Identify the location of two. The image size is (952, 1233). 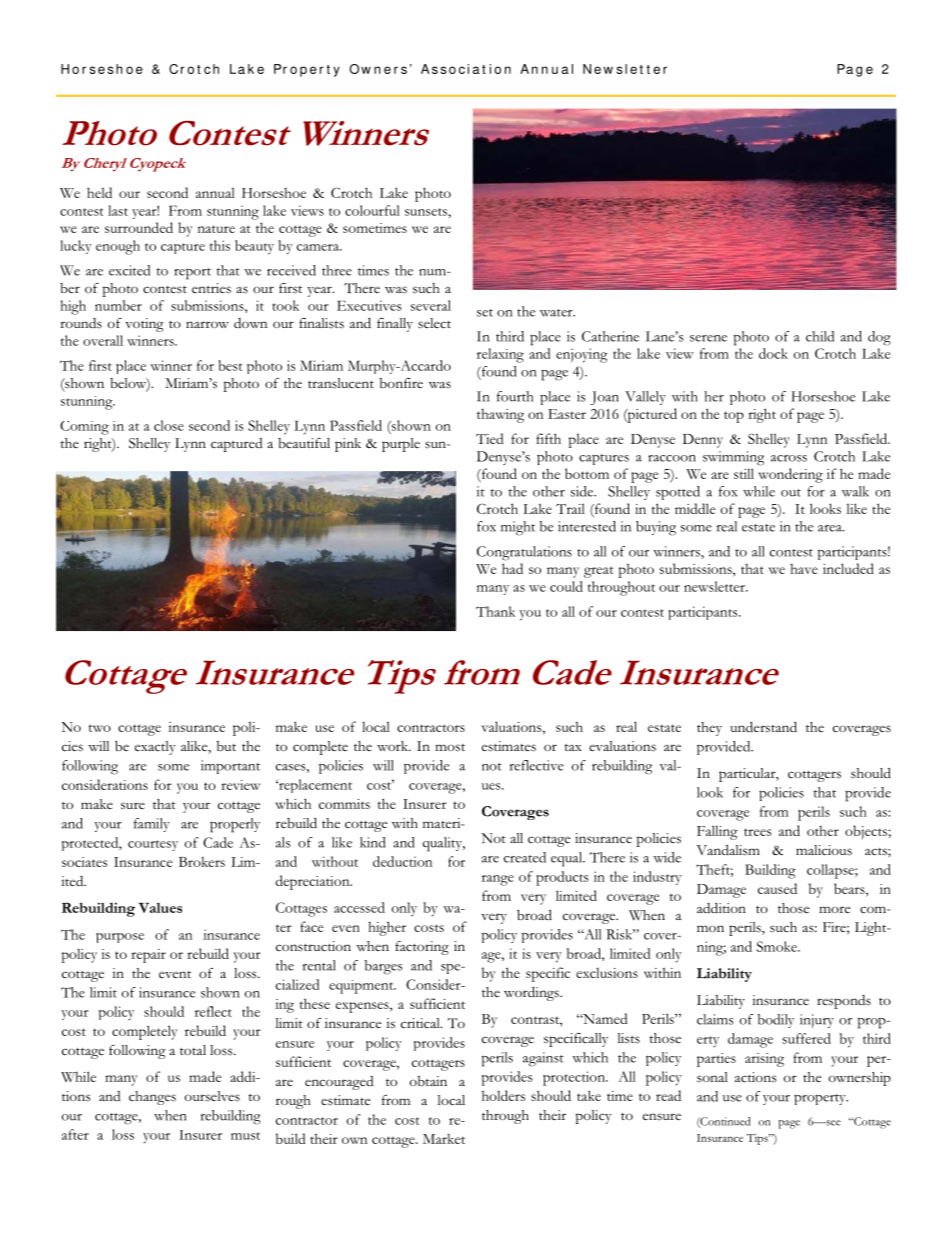
(99, 728).
